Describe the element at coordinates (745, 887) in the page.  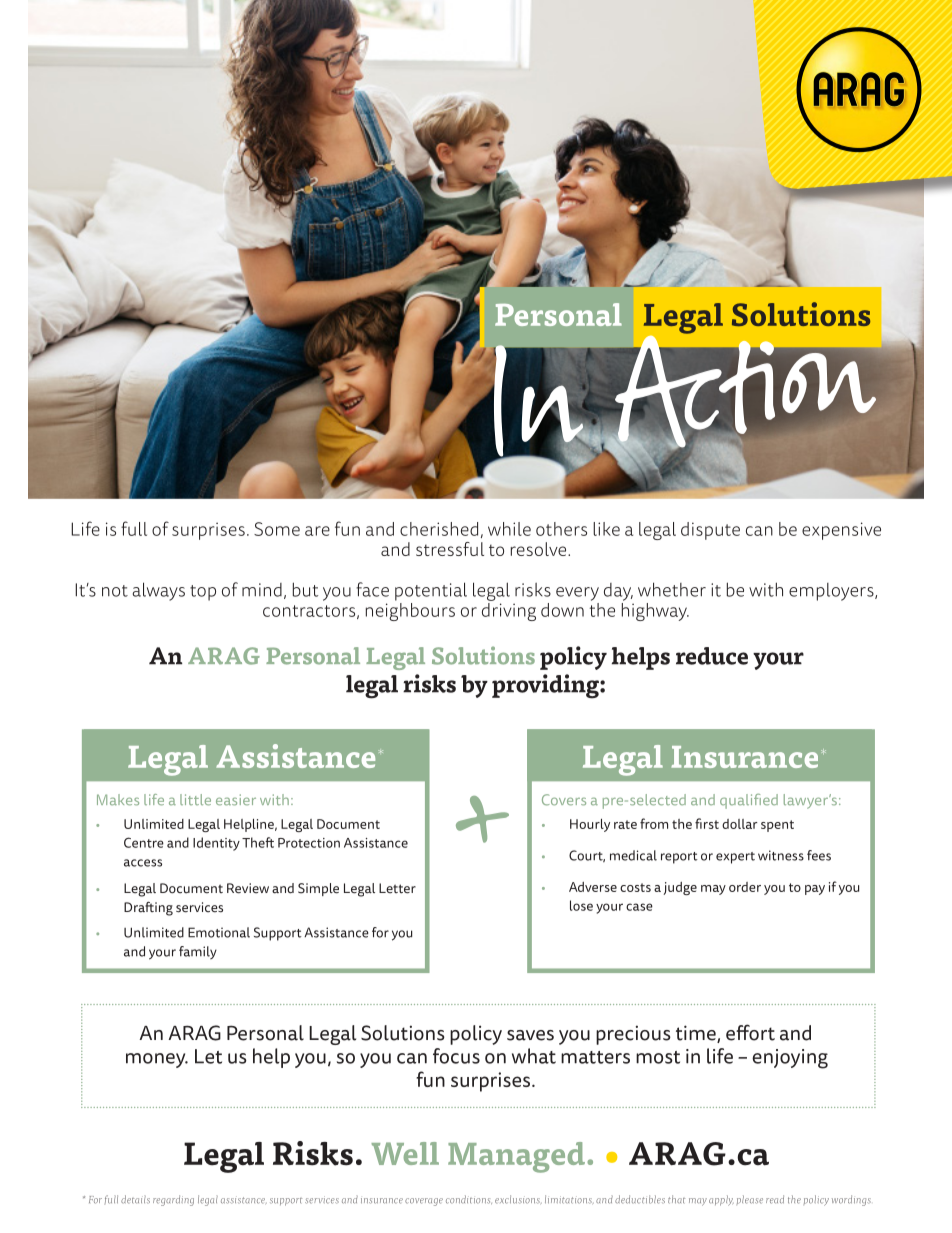
I see `order` at that location.
